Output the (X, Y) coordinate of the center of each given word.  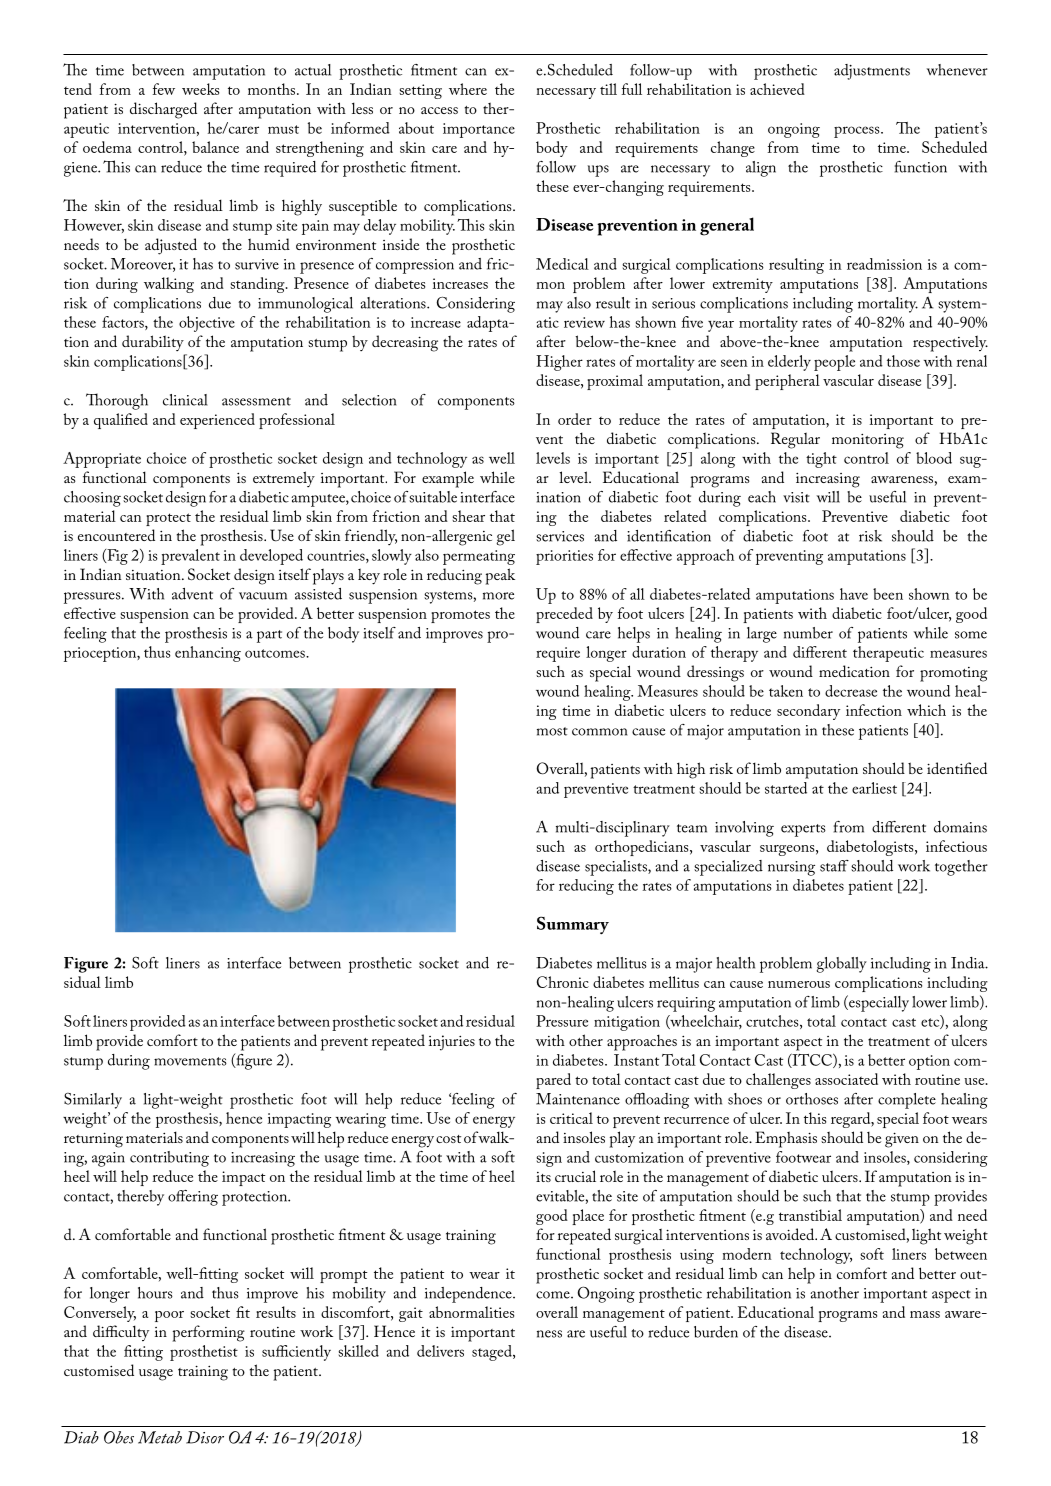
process (858, 132)
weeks (200, 89)
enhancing (208, 654)
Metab (160, 1437)
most (552, 731)
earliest (874, 788)
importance (479, 130)
